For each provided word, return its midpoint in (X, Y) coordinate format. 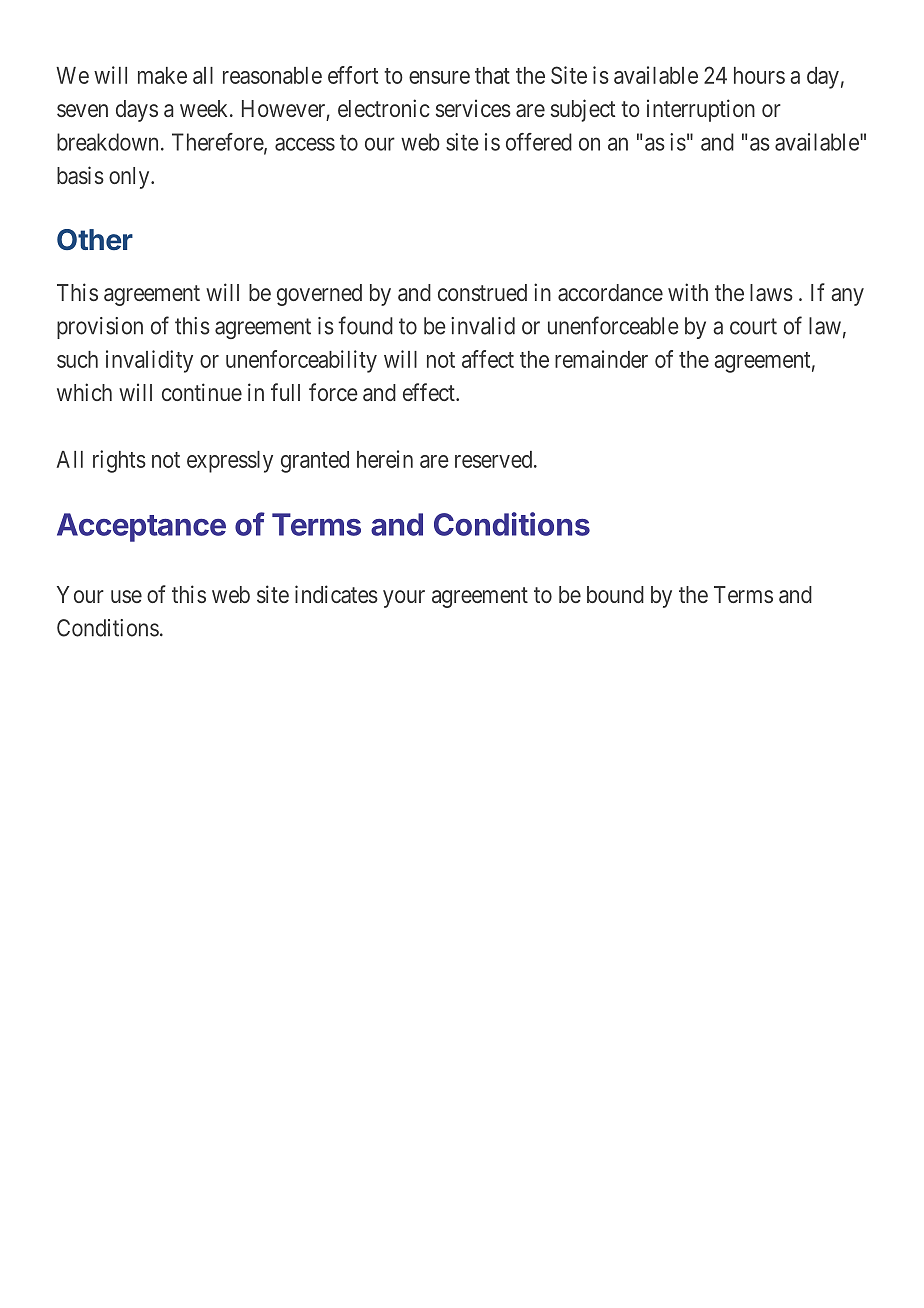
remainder (601, 359)
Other (95, 239)
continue (202, 392)
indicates (336, 594)
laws (771, 292)
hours (759, 75)
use (126, 596)
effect (430, 392)
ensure (439, 77)
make (162, 75)
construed (482, 292)
